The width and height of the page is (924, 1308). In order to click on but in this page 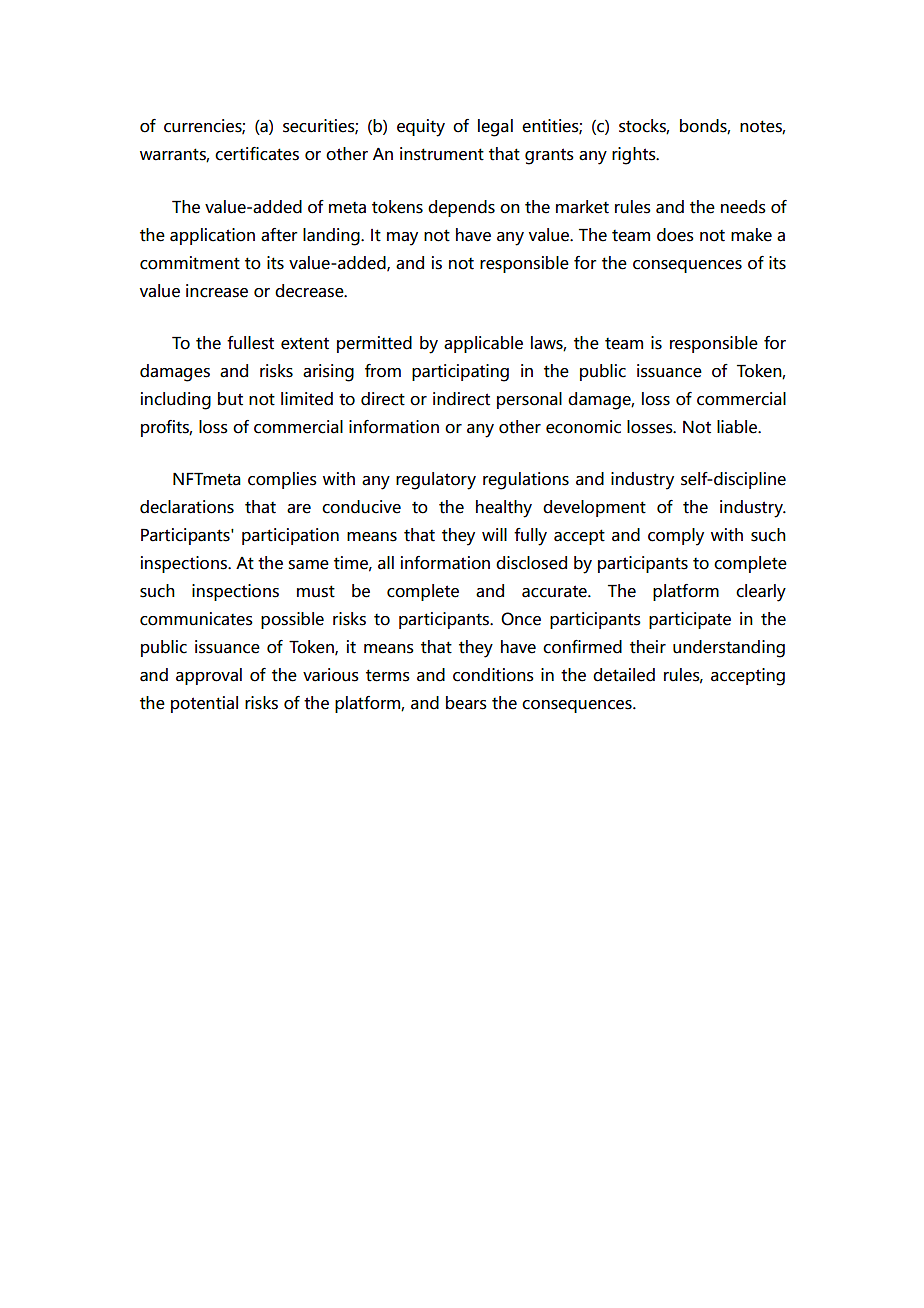, I will do `click(230, 399)`.
